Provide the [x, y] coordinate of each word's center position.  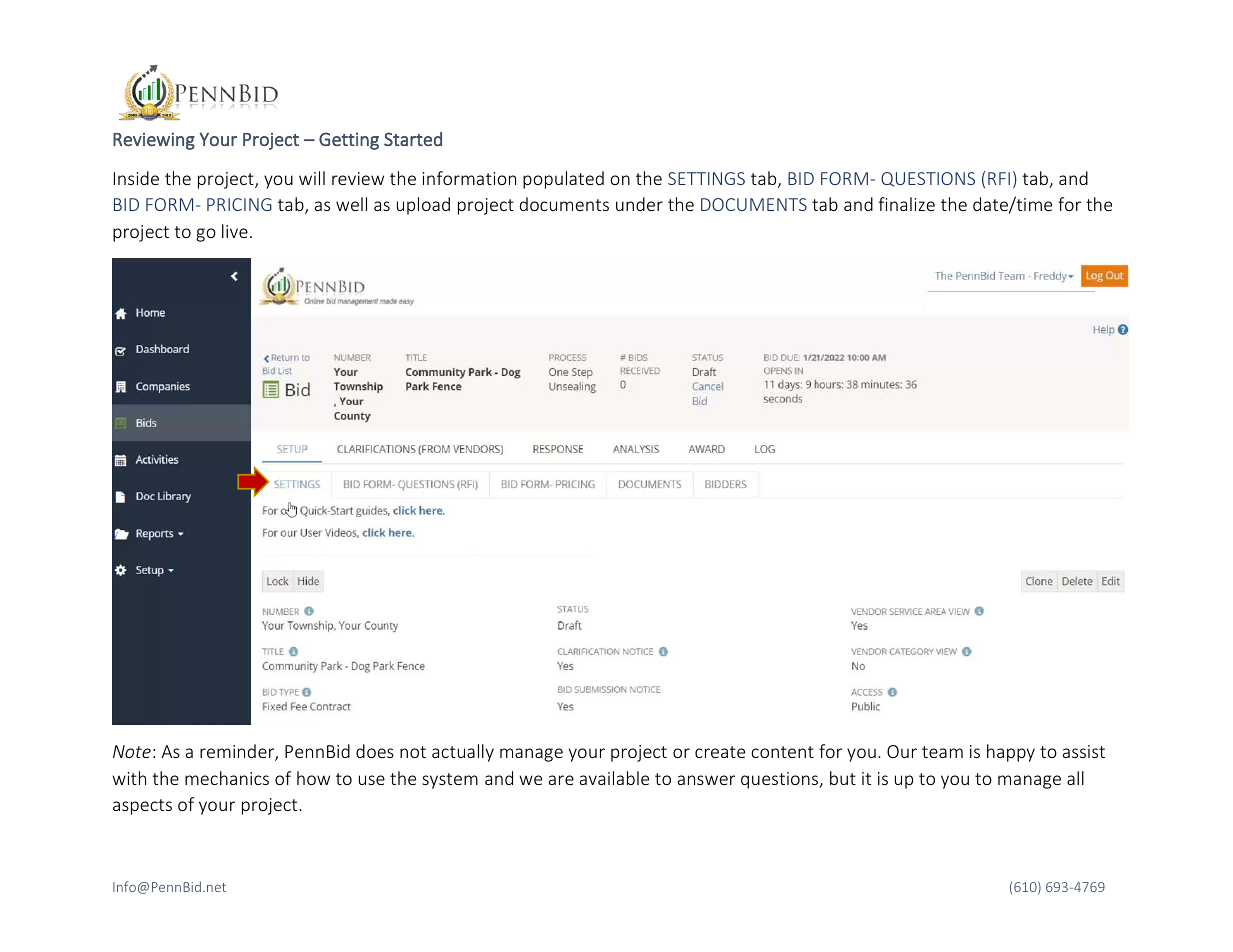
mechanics [227, 778]
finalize [906, 204]
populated [563, 180]
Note [132, 751]
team [942, 752]
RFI [999, 178]
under [639, 204]
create [720, 752]
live [235, 231]
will [312, 178]
